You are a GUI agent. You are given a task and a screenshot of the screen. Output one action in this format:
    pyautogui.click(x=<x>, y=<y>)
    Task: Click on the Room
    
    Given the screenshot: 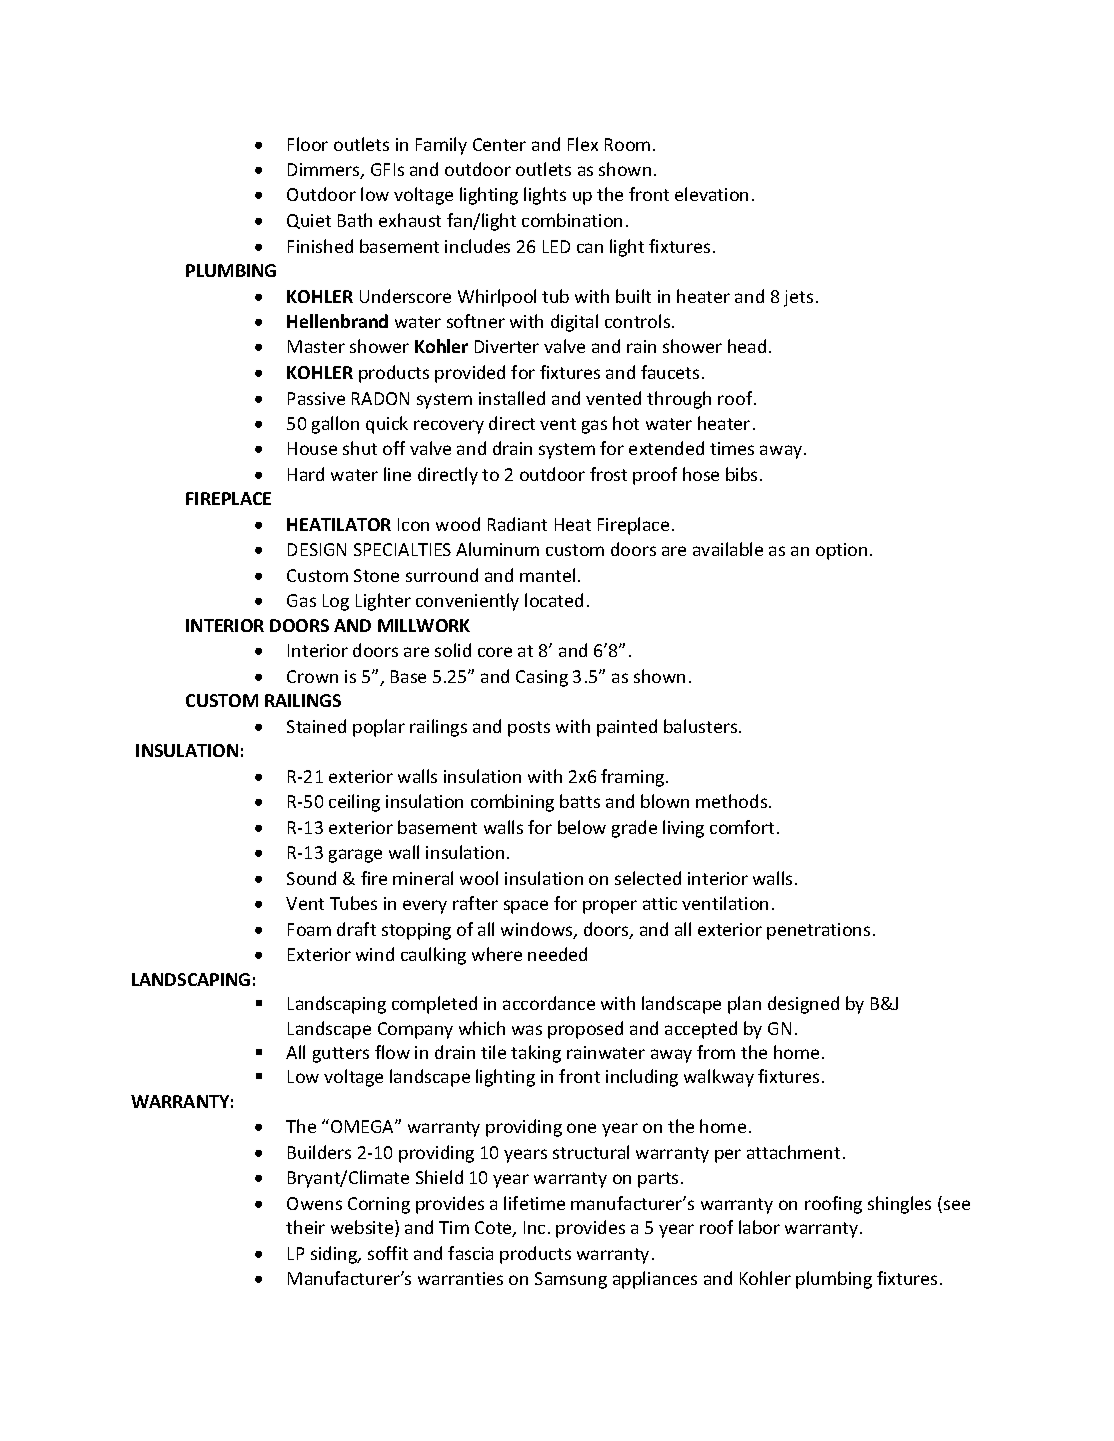 What is the action you would take?
    pyautogui.click(x=627, y=144)
